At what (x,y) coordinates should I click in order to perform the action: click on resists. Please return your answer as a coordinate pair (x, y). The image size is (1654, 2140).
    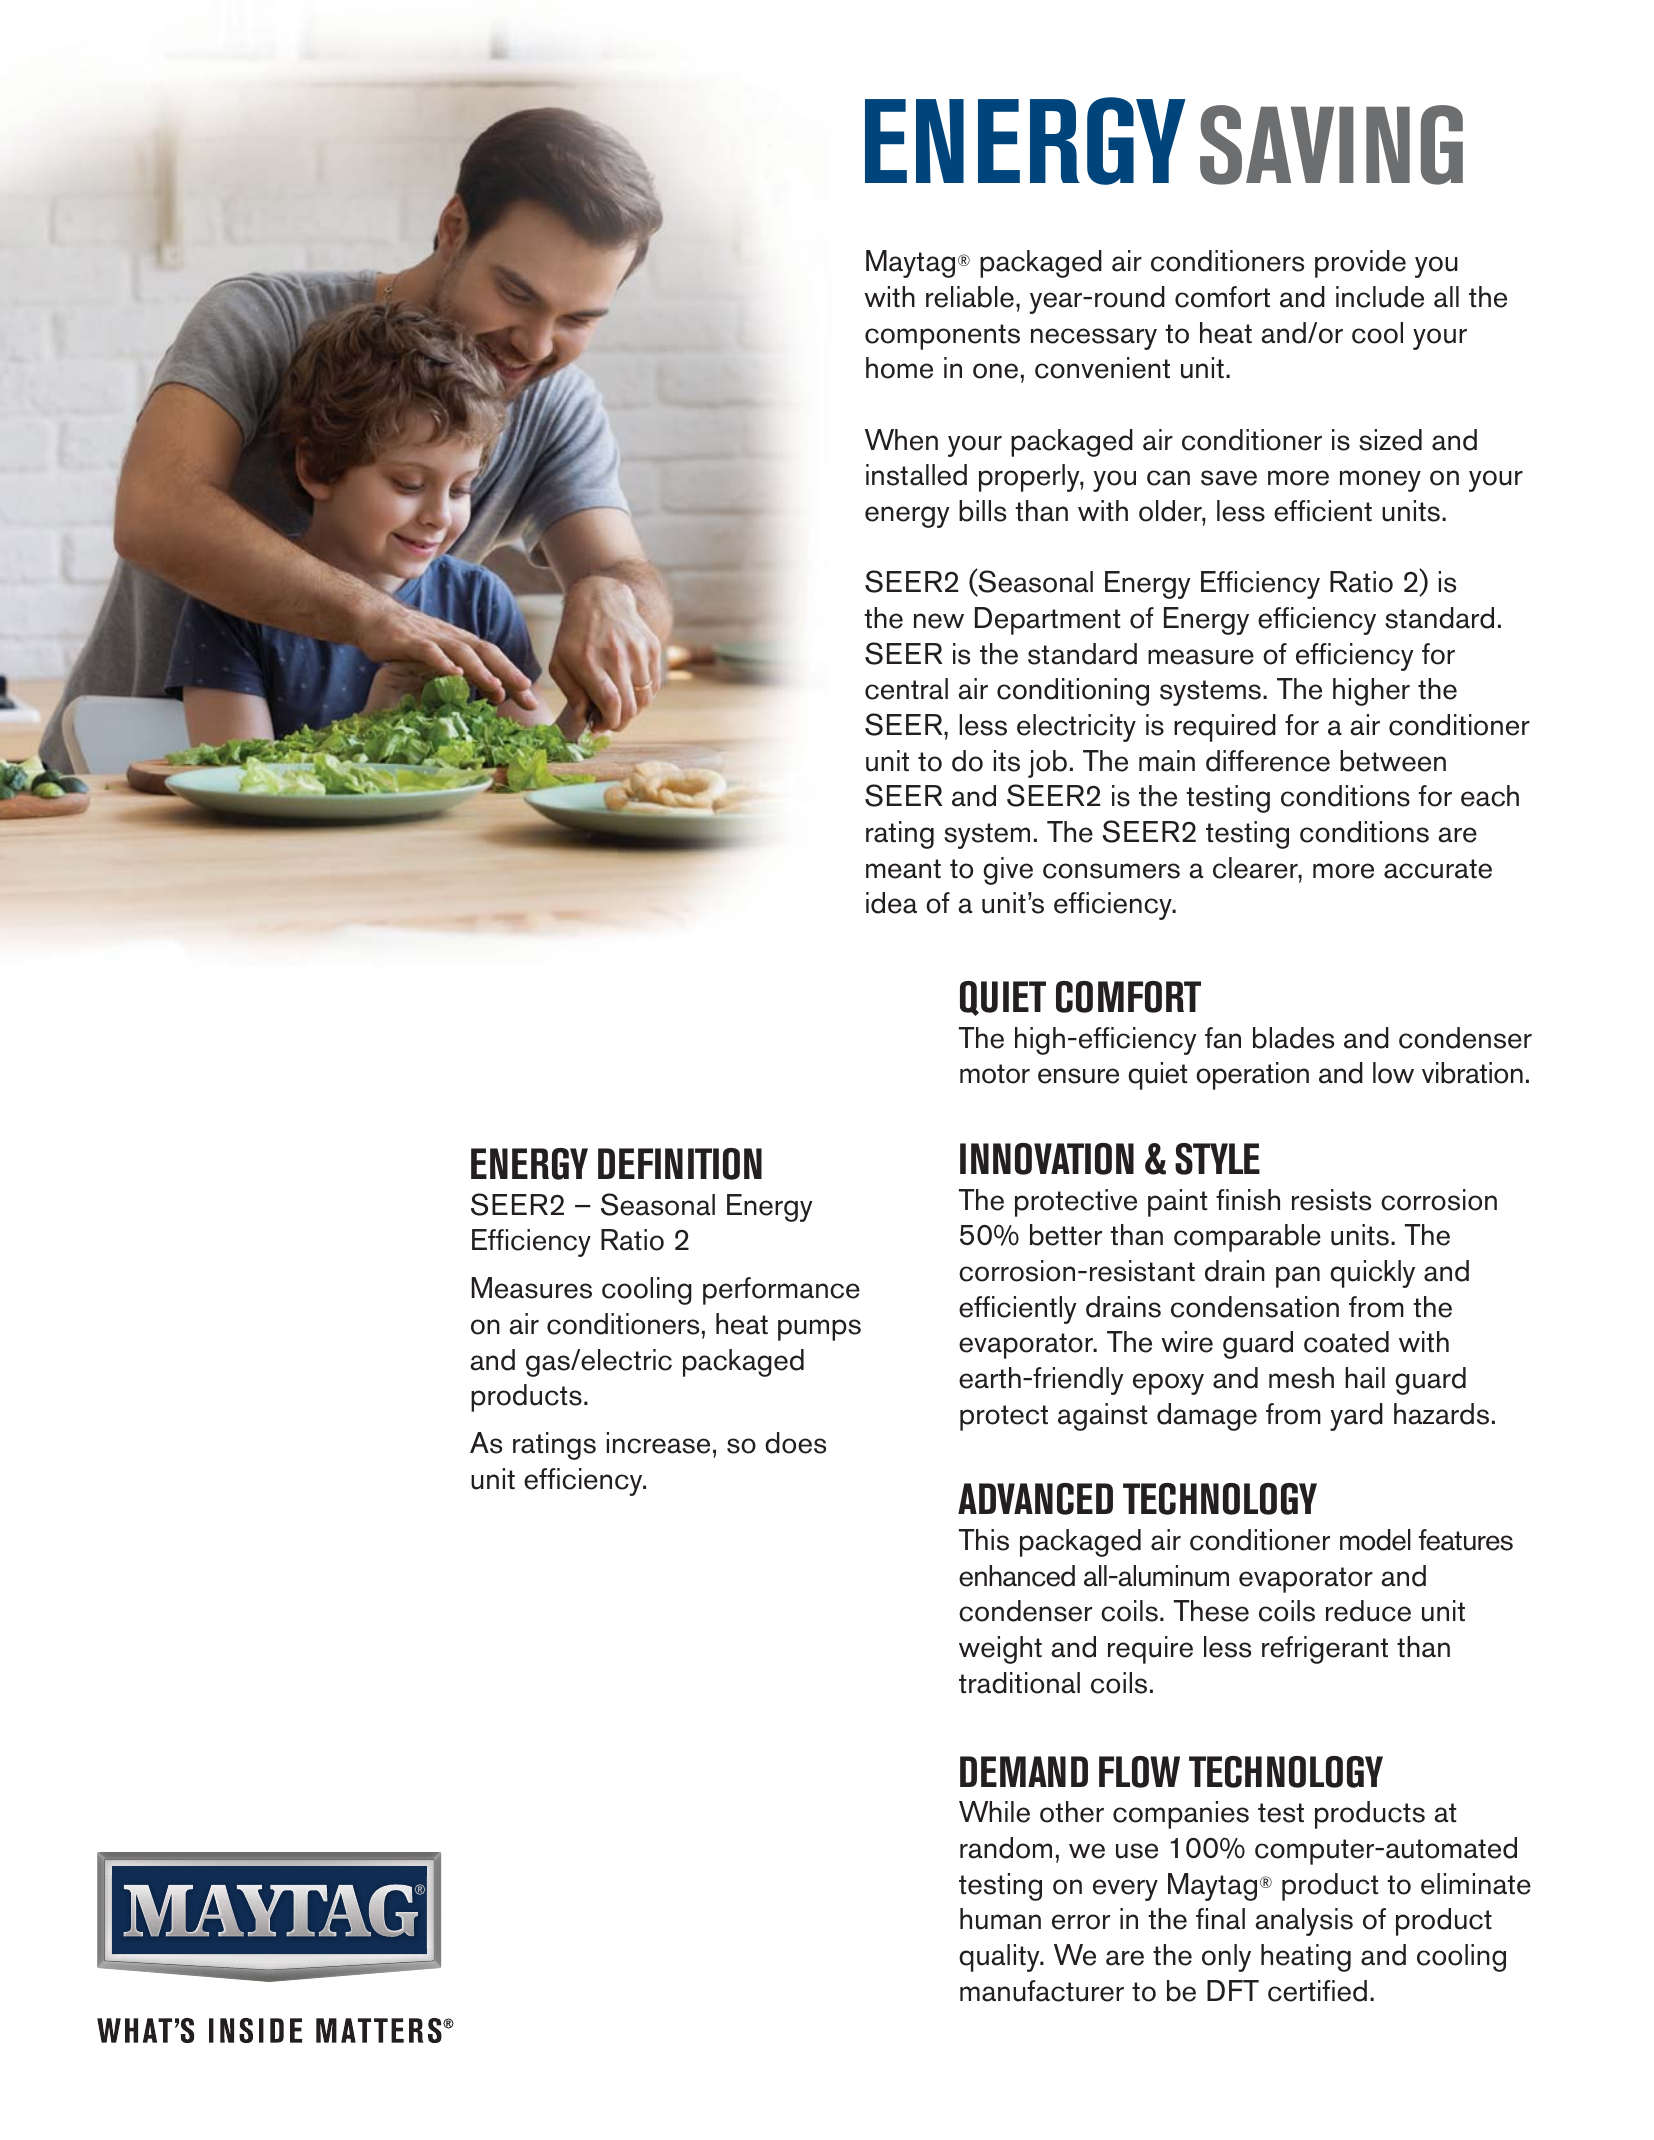
    Looking at the image, I should click on (1331, 1200).
